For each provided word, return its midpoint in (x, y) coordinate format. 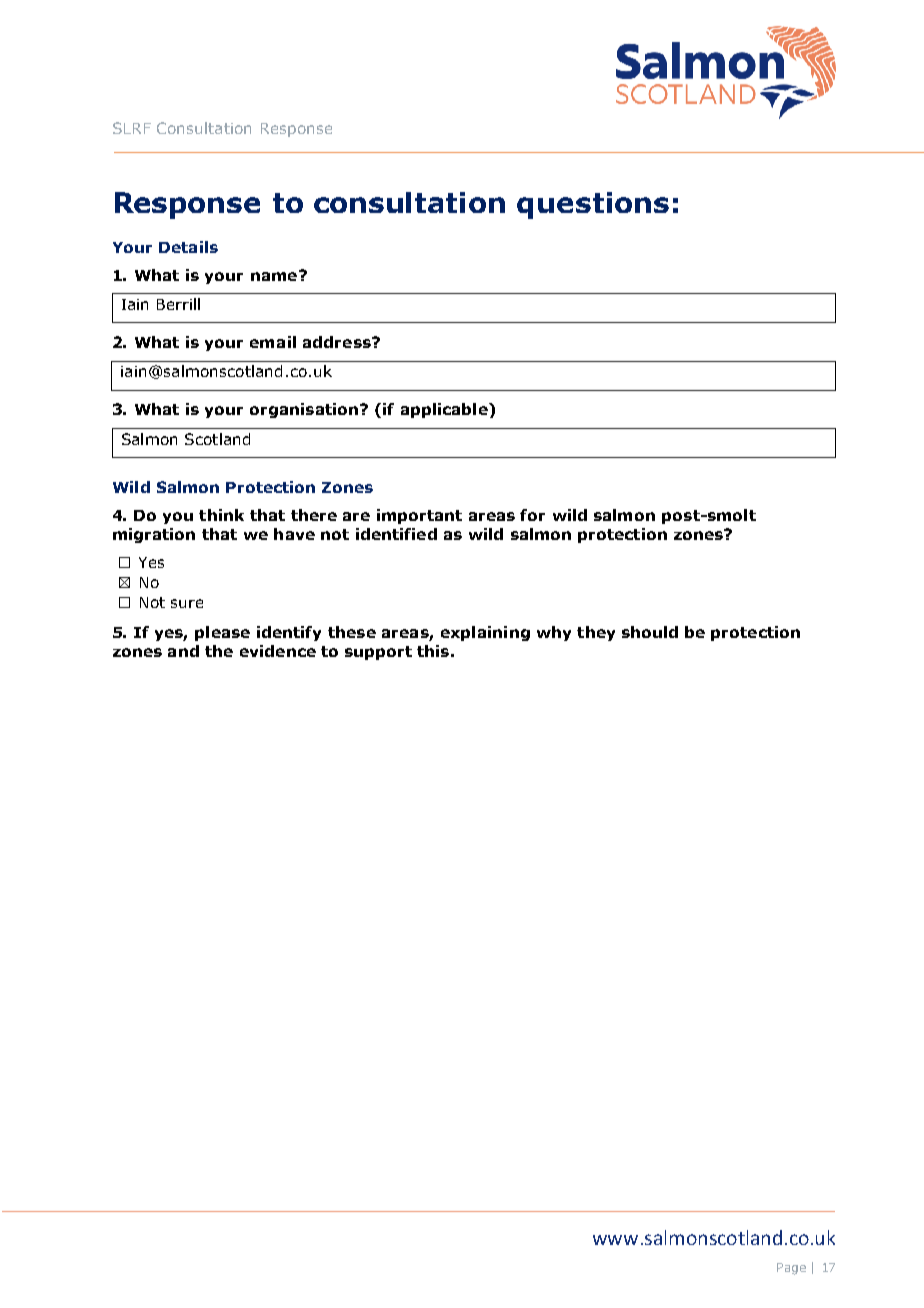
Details (188, 247)
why (554, 633)
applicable (445, 410)
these (352, 632)
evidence (278, 651)
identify (289, 633)
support (378, 653)
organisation (304, 410)
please (222, 633)
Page (791, 1269)
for (532, 515)
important (419, 516)
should (650, 632)
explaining (485, 633)
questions (593, 205)
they (596, 633)
